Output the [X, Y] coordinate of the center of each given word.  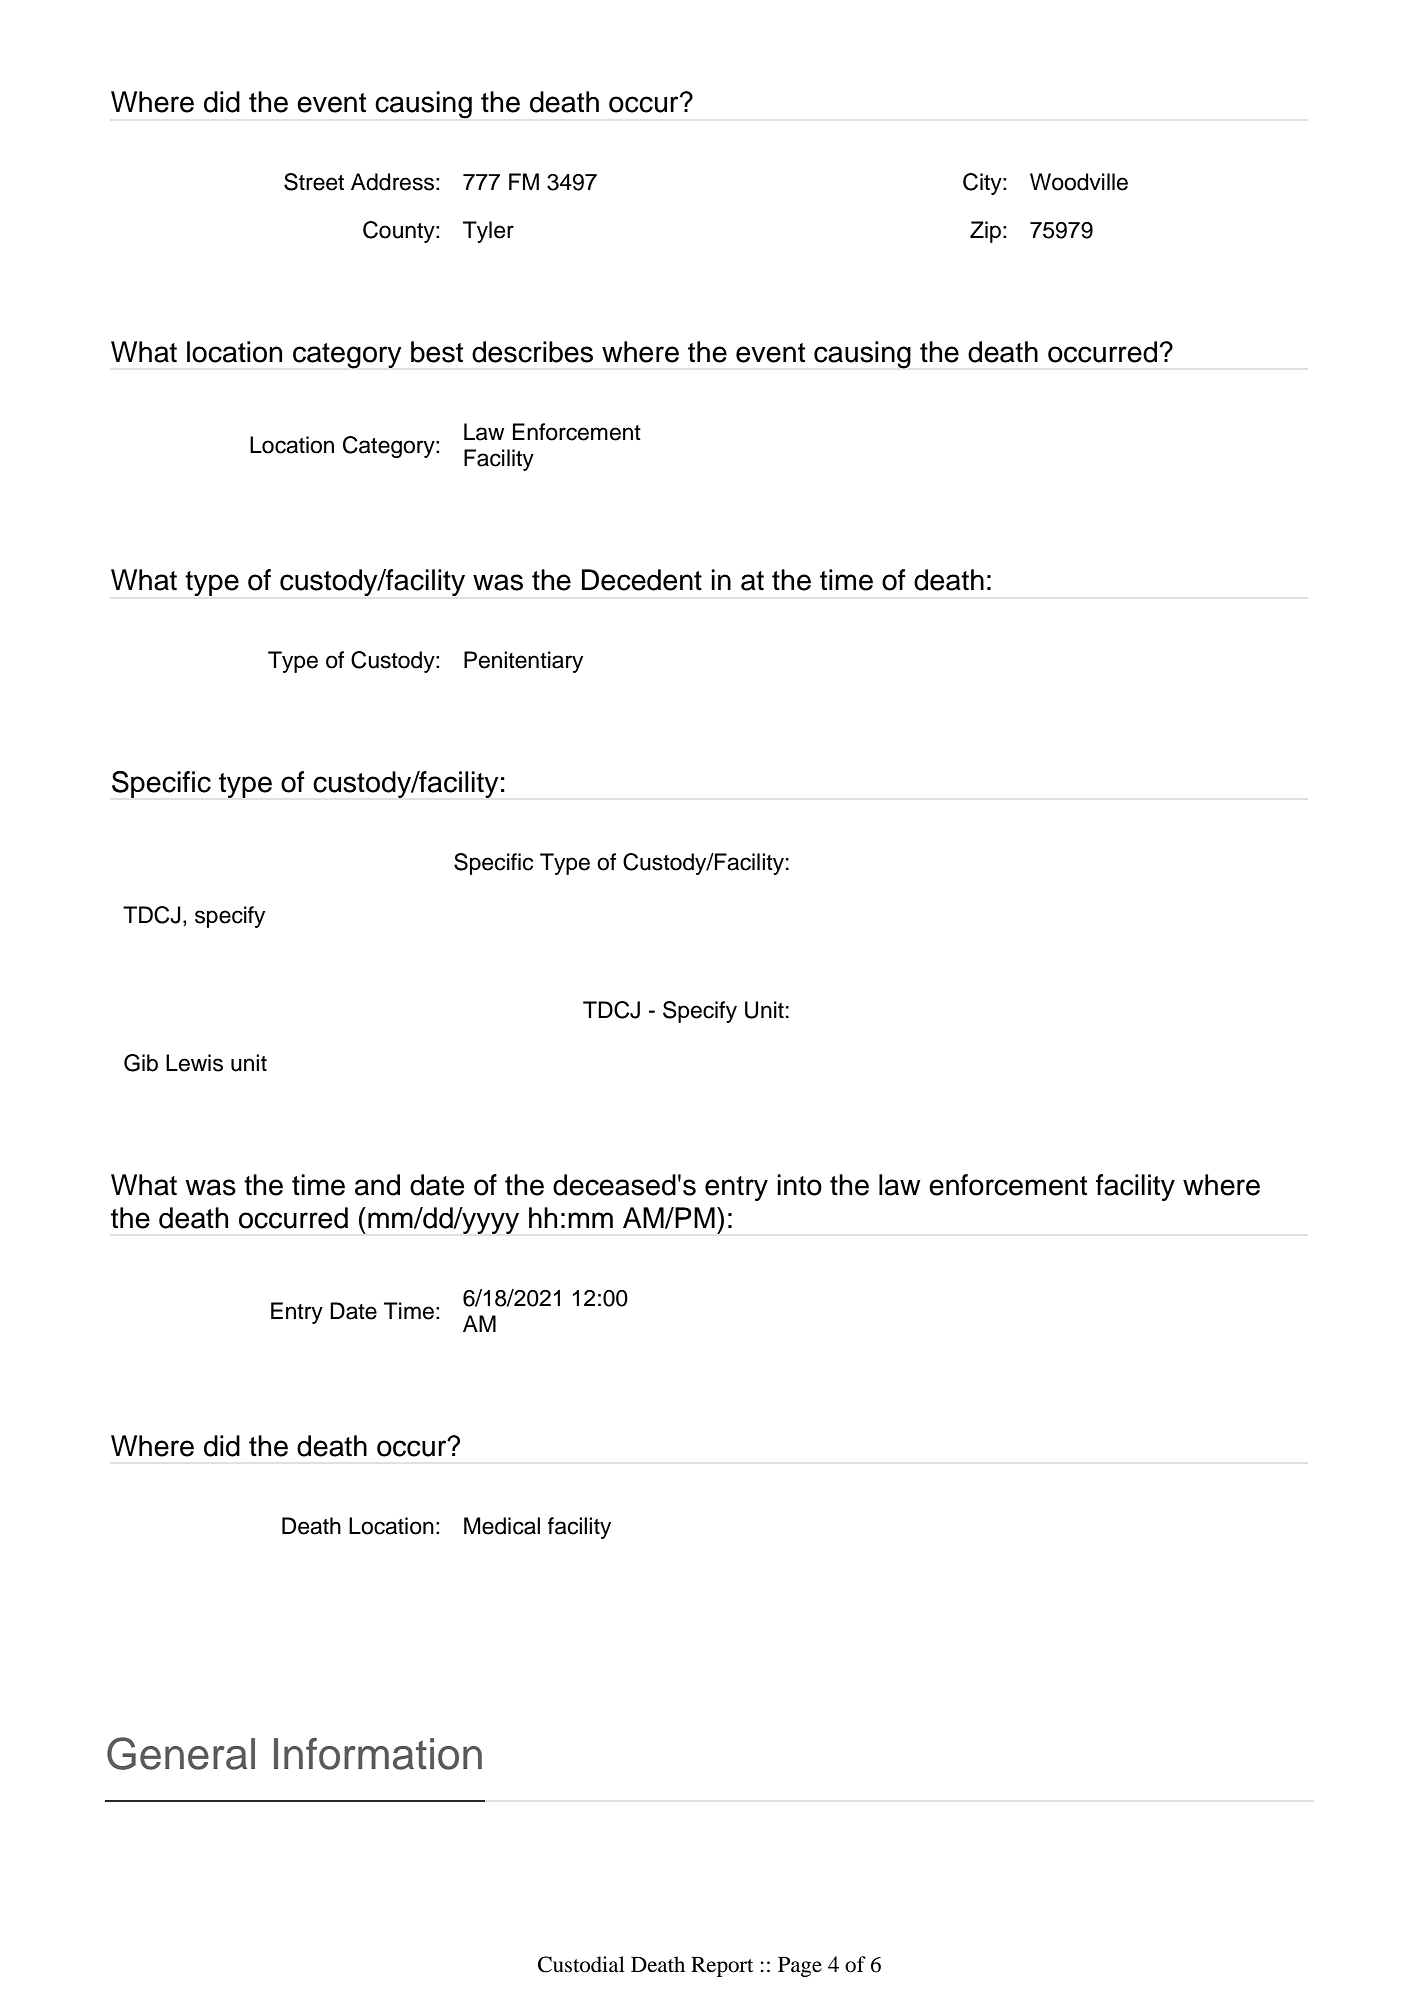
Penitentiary [523, 662]
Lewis [194, 1063]
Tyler [488, 232]
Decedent [642, 580]
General [181, 1753]
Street [314, 182]
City [983, 184]
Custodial [581, 1964]
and [377, 1185]
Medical [502, 1526]
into [799, 1185]
